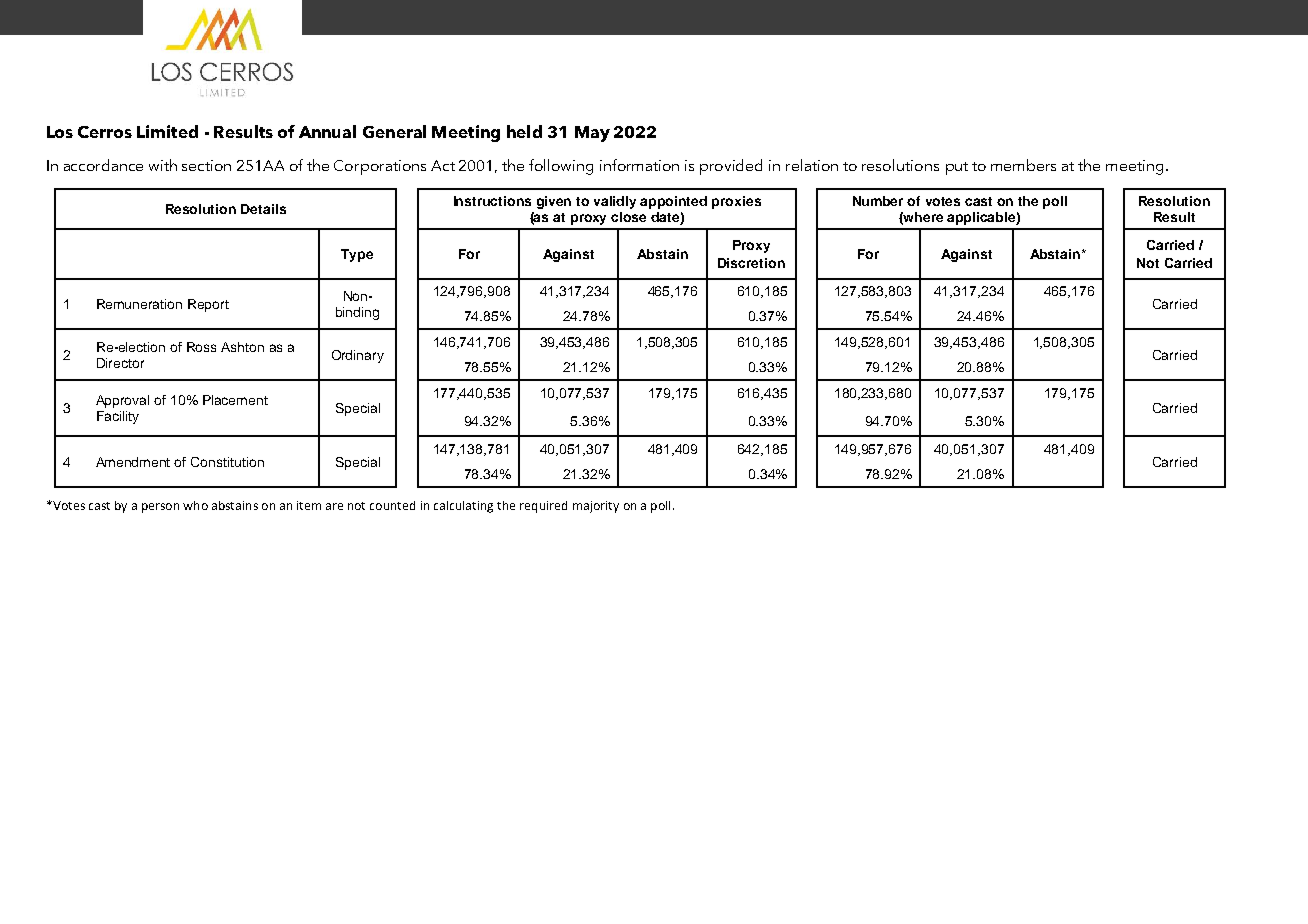  Describe the element at coordinates (957, 168) in the screenshot. I see `put` at that location.
